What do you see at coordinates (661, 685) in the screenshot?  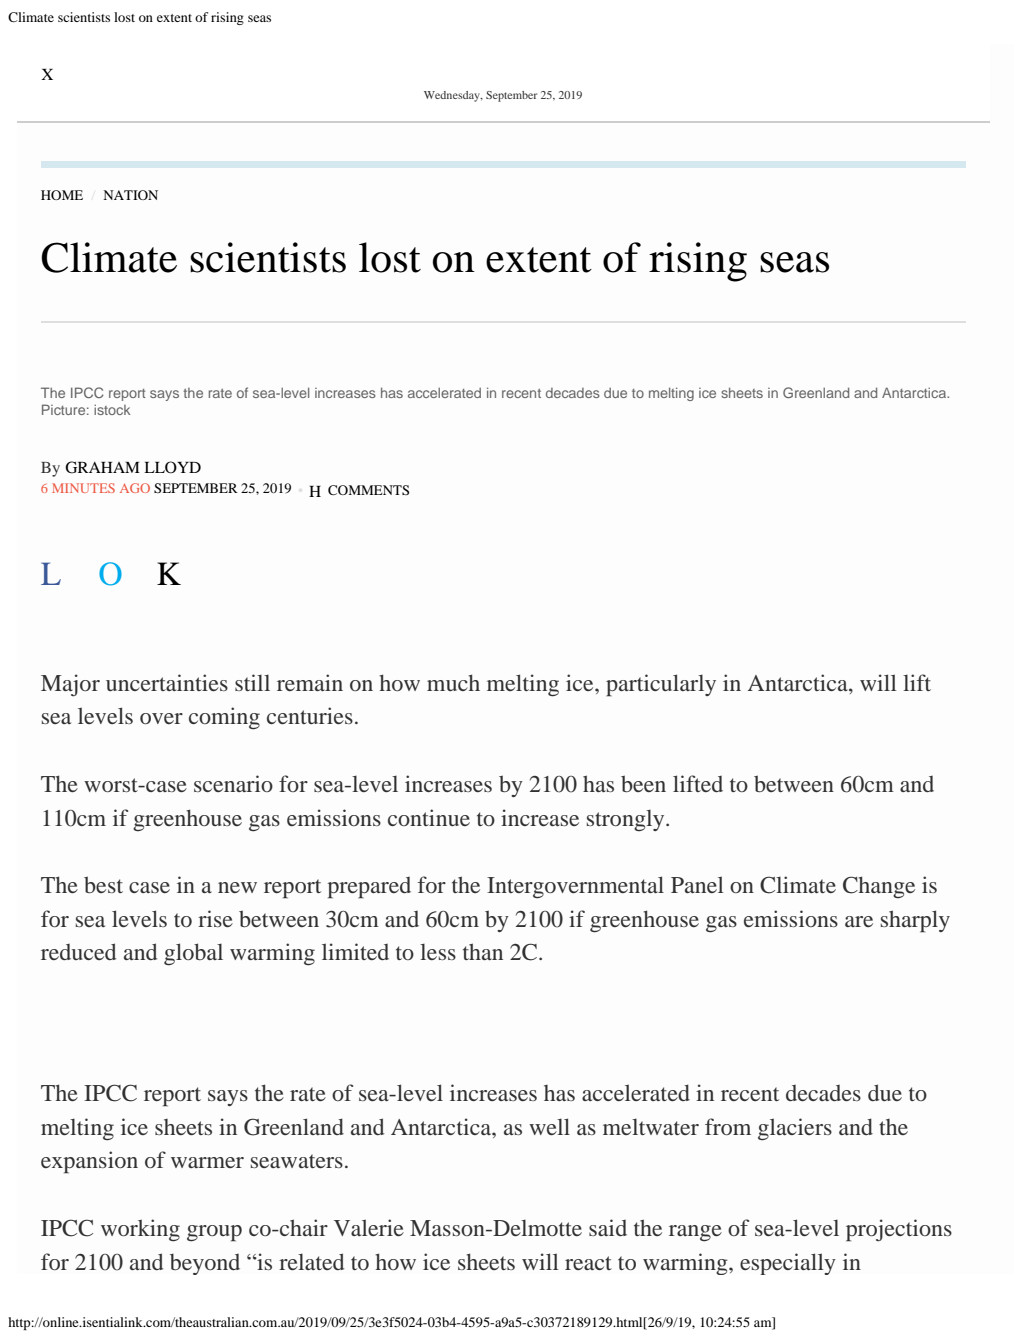 I see `particularly` at bounding box center [661, 685].
